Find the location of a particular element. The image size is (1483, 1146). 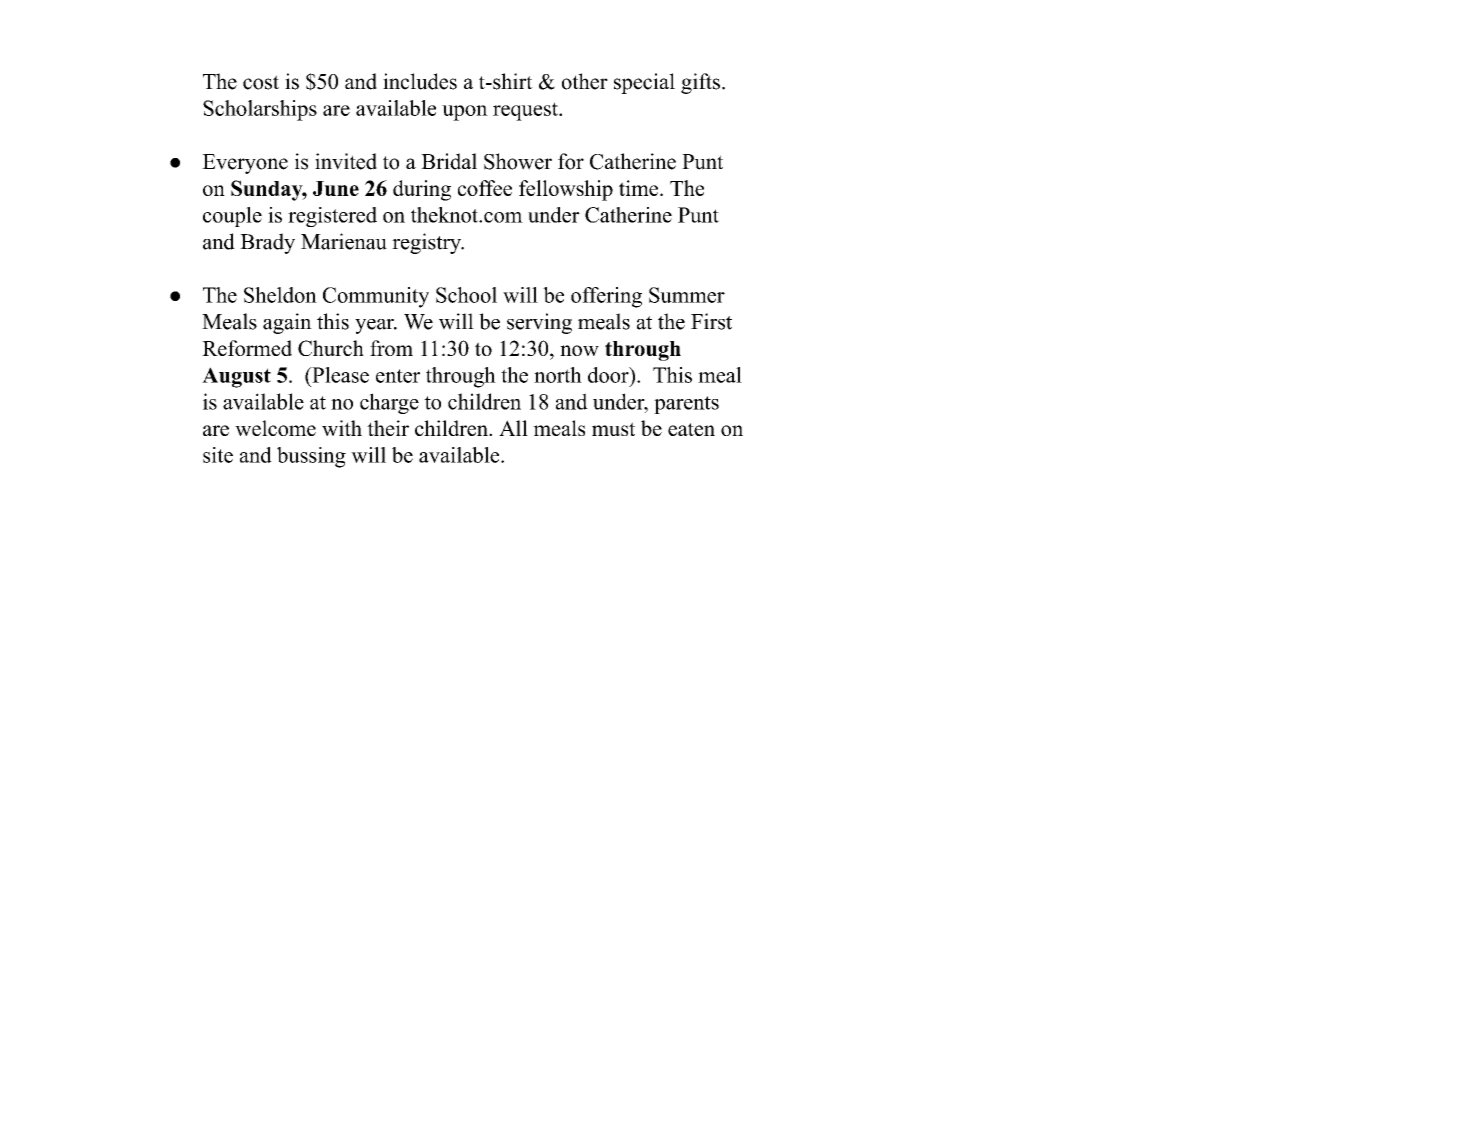

Summer is located at coordinates (687, 295).
